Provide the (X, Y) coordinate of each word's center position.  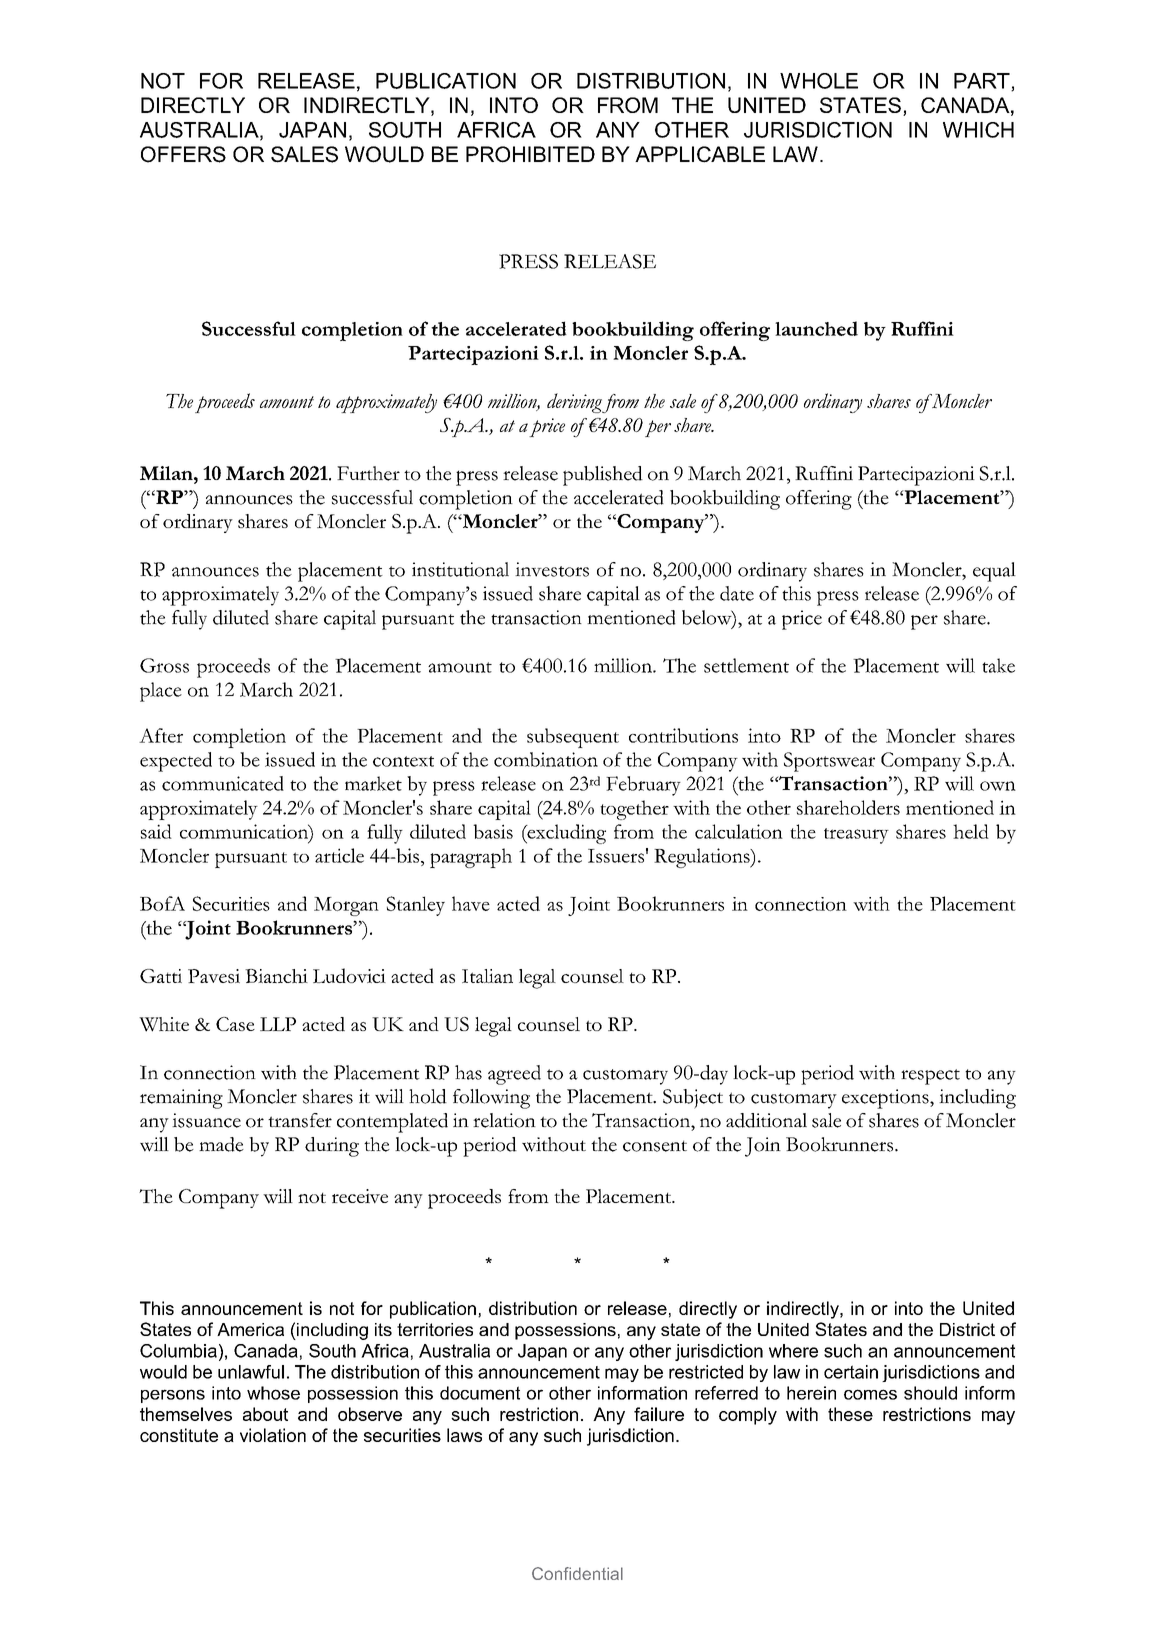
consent (655, 1146)
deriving (575, 403)
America (250, 1329)
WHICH (978, 130)
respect (930, 1077)
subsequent (573, 738)
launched (816, 328)
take (998, 665)
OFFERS (183, 154)
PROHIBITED (530, 154)
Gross (164, 665)
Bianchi (276, 976)
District (967, 1329)
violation (273, 1435)
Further (368, 473)
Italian (487, 976)
